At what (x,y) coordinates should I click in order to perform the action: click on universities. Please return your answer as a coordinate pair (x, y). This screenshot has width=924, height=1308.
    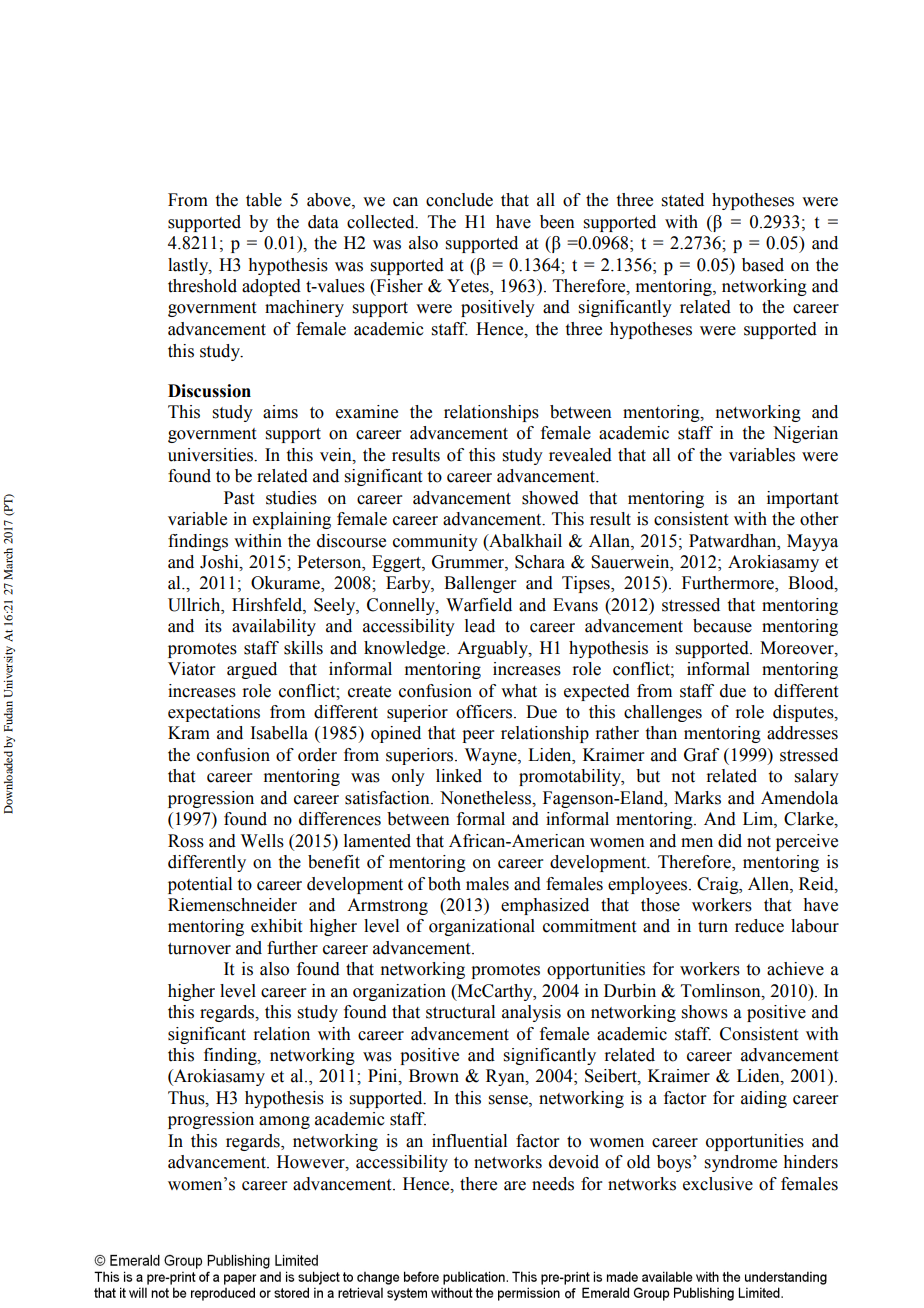
    Looking at the image, I should click on (211, 455).
